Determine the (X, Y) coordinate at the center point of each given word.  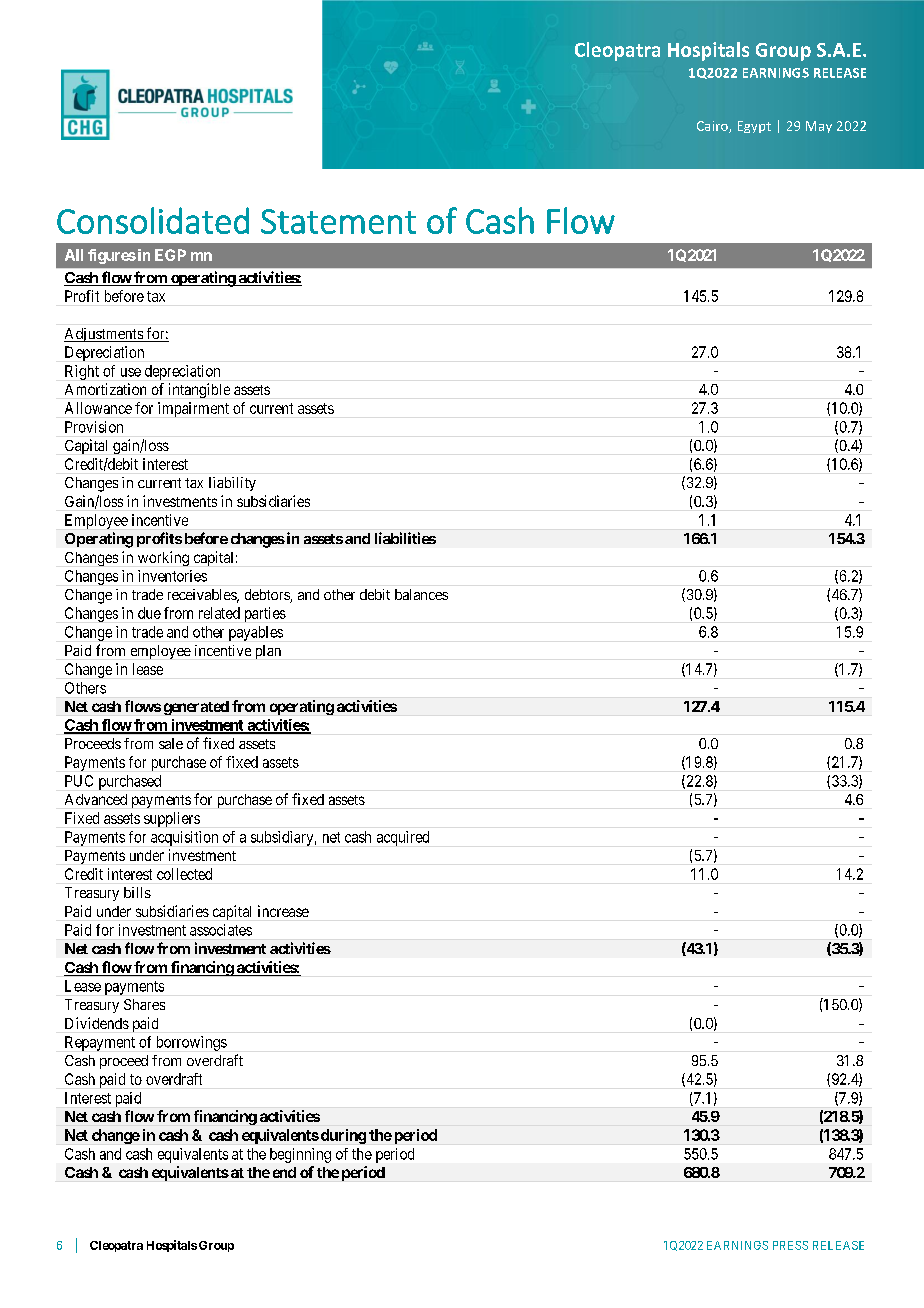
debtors (268, 596)
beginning (300, 1155)
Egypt (754, 127)
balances (421, 594)
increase (283, 911)
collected (184, 874)
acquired (403, 838)
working (163, 558)
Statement (338, 221)
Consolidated (153, 220)
